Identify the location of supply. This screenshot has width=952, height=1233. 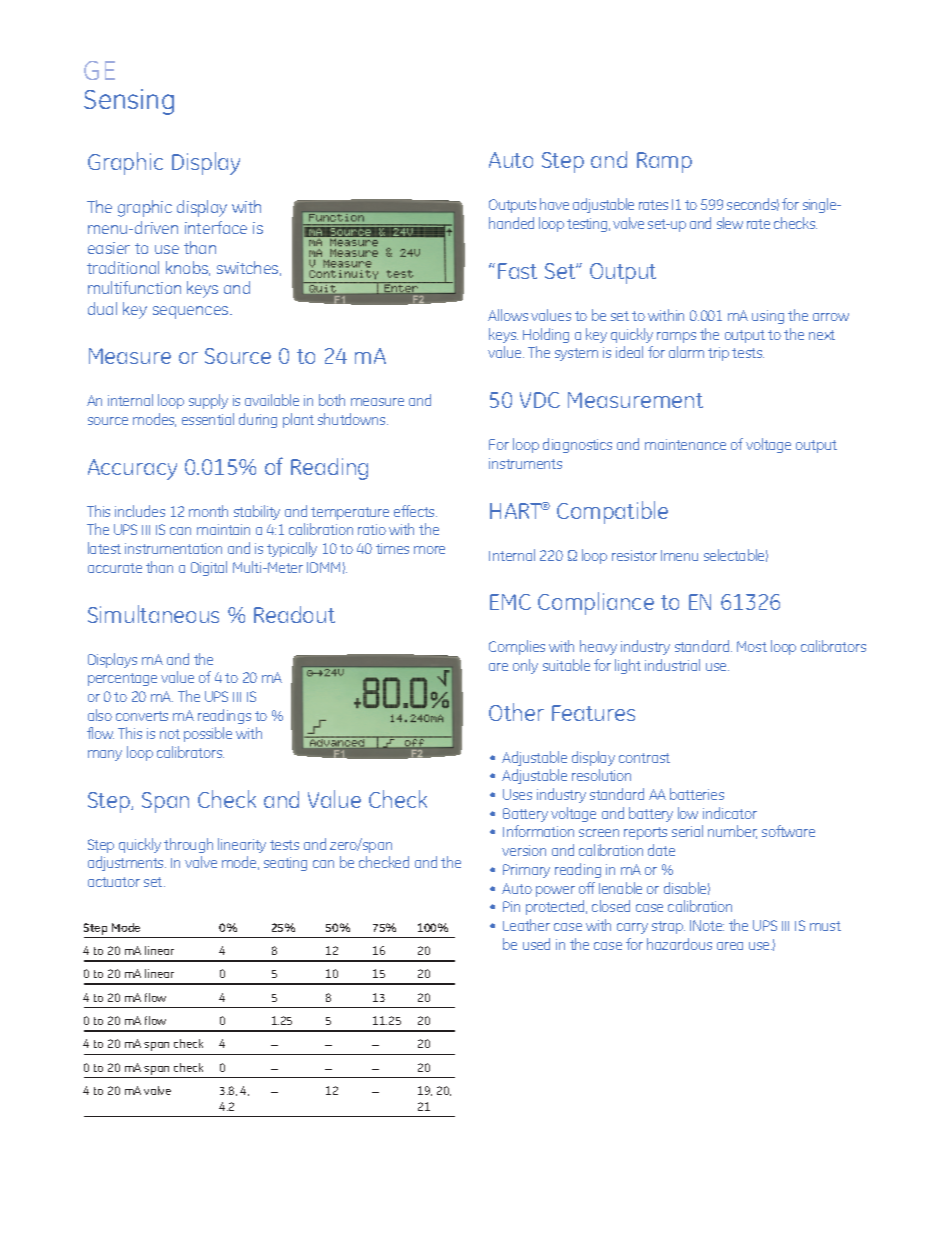
(208, 401).
